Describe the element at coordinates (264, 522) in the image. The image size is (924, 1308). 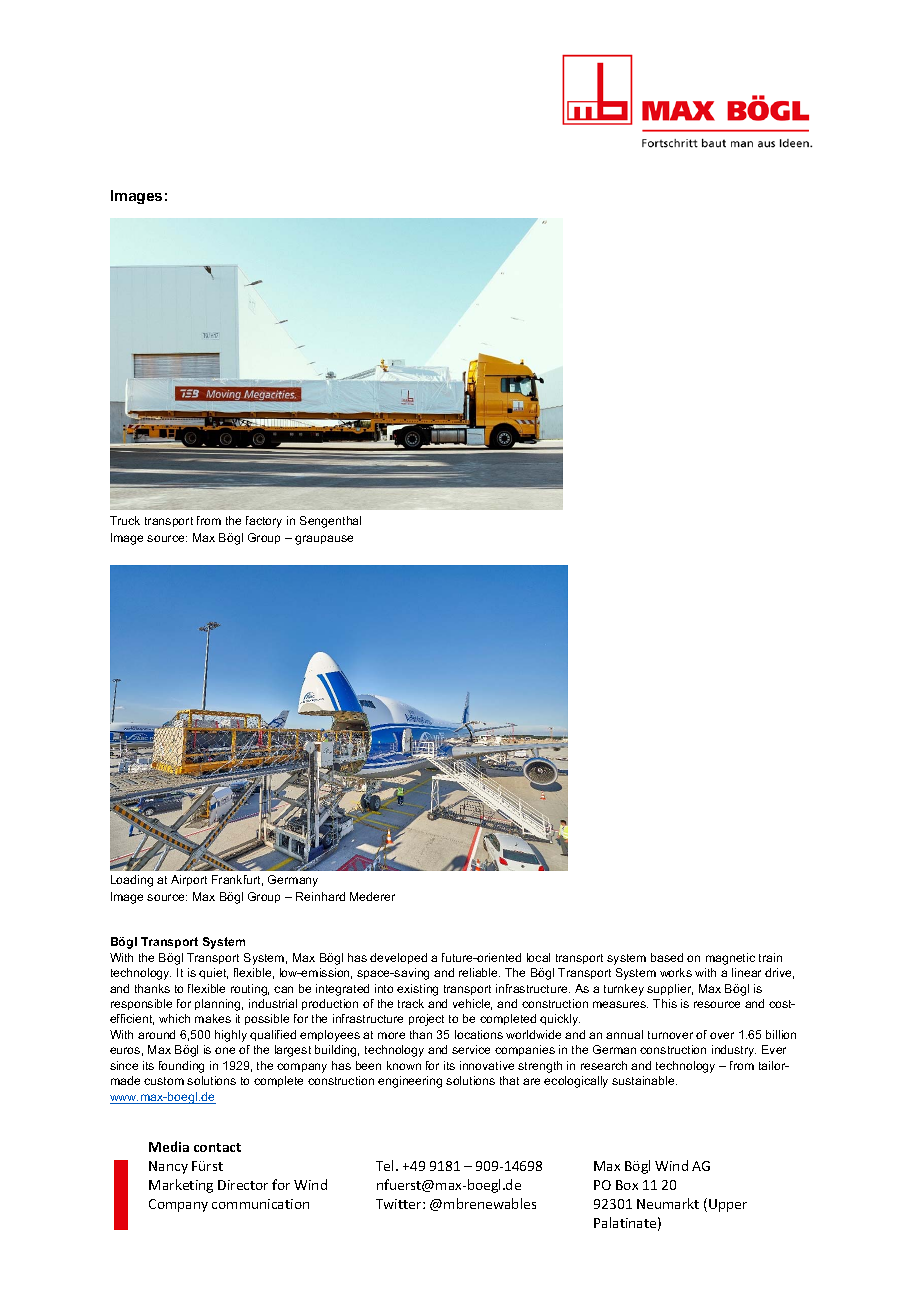
I see `factory` at that location.
